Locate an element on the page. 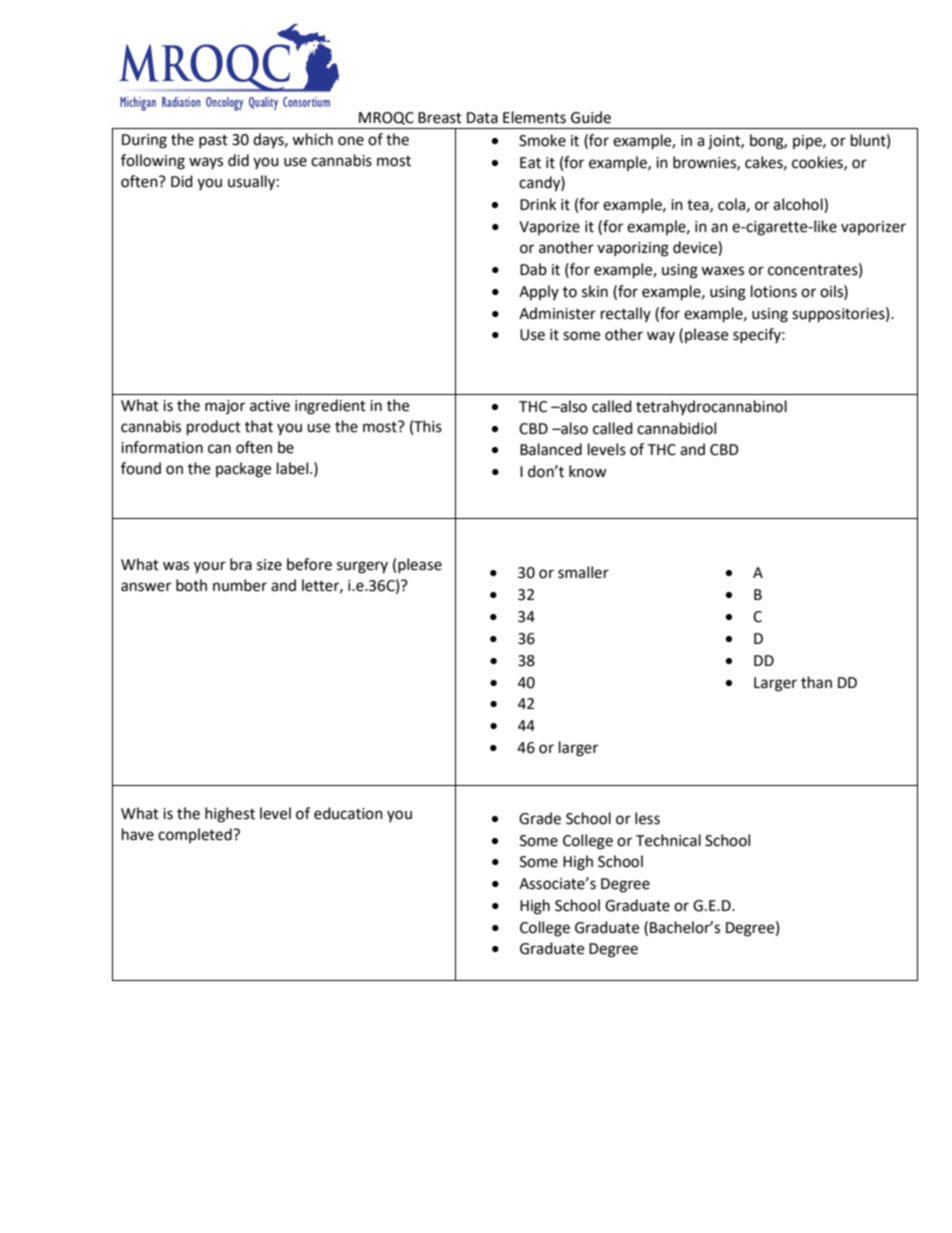  major is located at coordinates (225, 407).
